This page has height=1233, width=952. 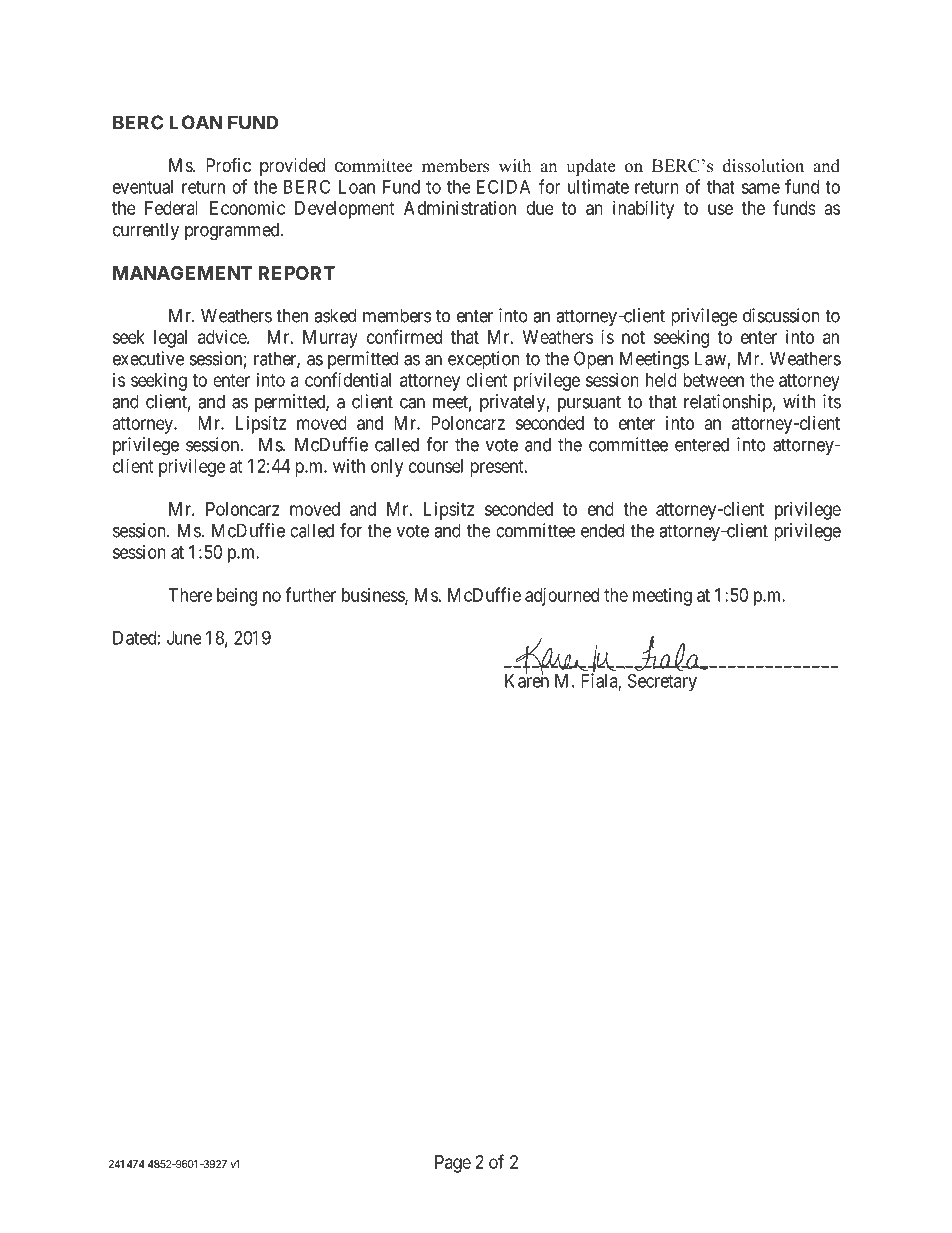 I want to click on Secretary, so click(x=662, y=682).
